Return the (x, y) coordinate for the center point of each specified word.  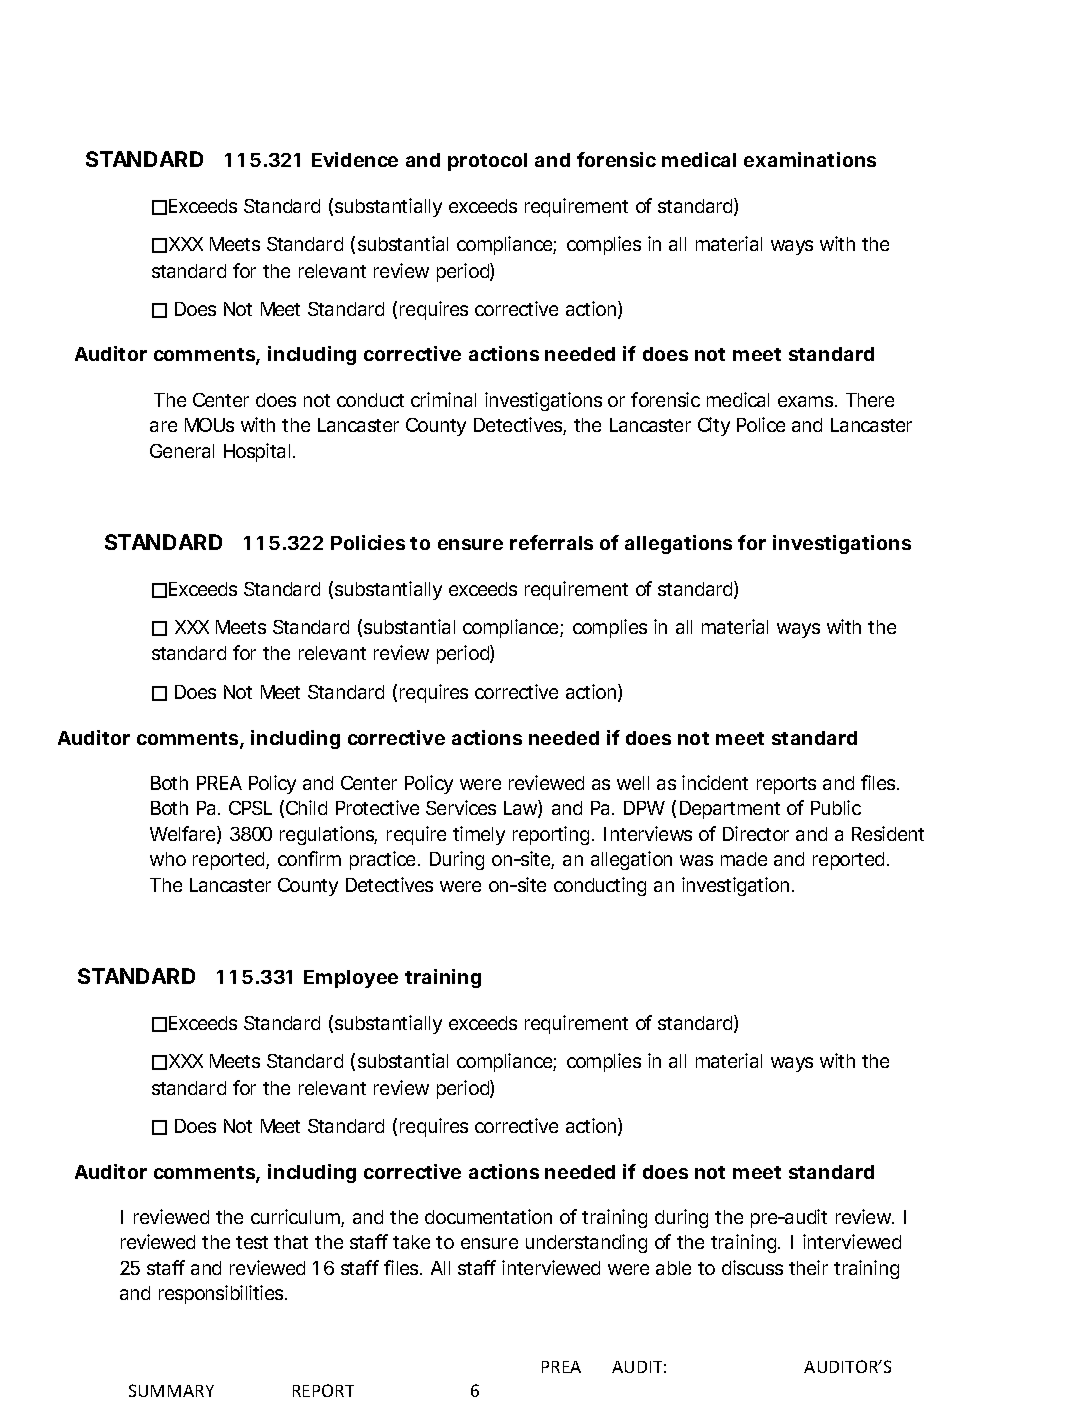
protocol (487, 162)
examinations (810, 159)
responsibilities (223, 1294)
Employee (351, 979)
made (744, 859)
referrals (551, 542)
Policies (368, 542)
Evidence (355, 159)
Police (761, 424)
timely (479, 835)
